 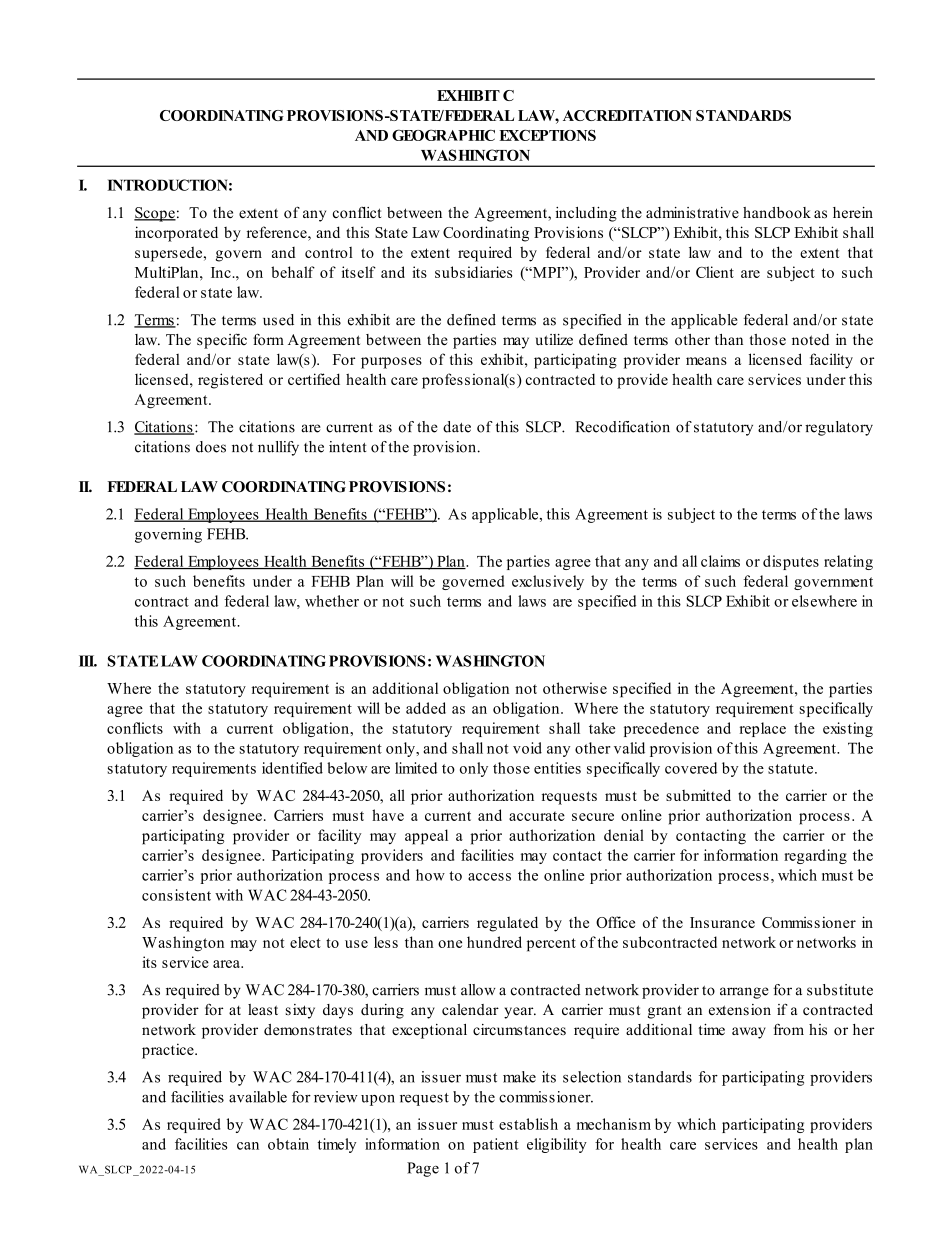 I want to click on identified, so click(x=292, y=768).
